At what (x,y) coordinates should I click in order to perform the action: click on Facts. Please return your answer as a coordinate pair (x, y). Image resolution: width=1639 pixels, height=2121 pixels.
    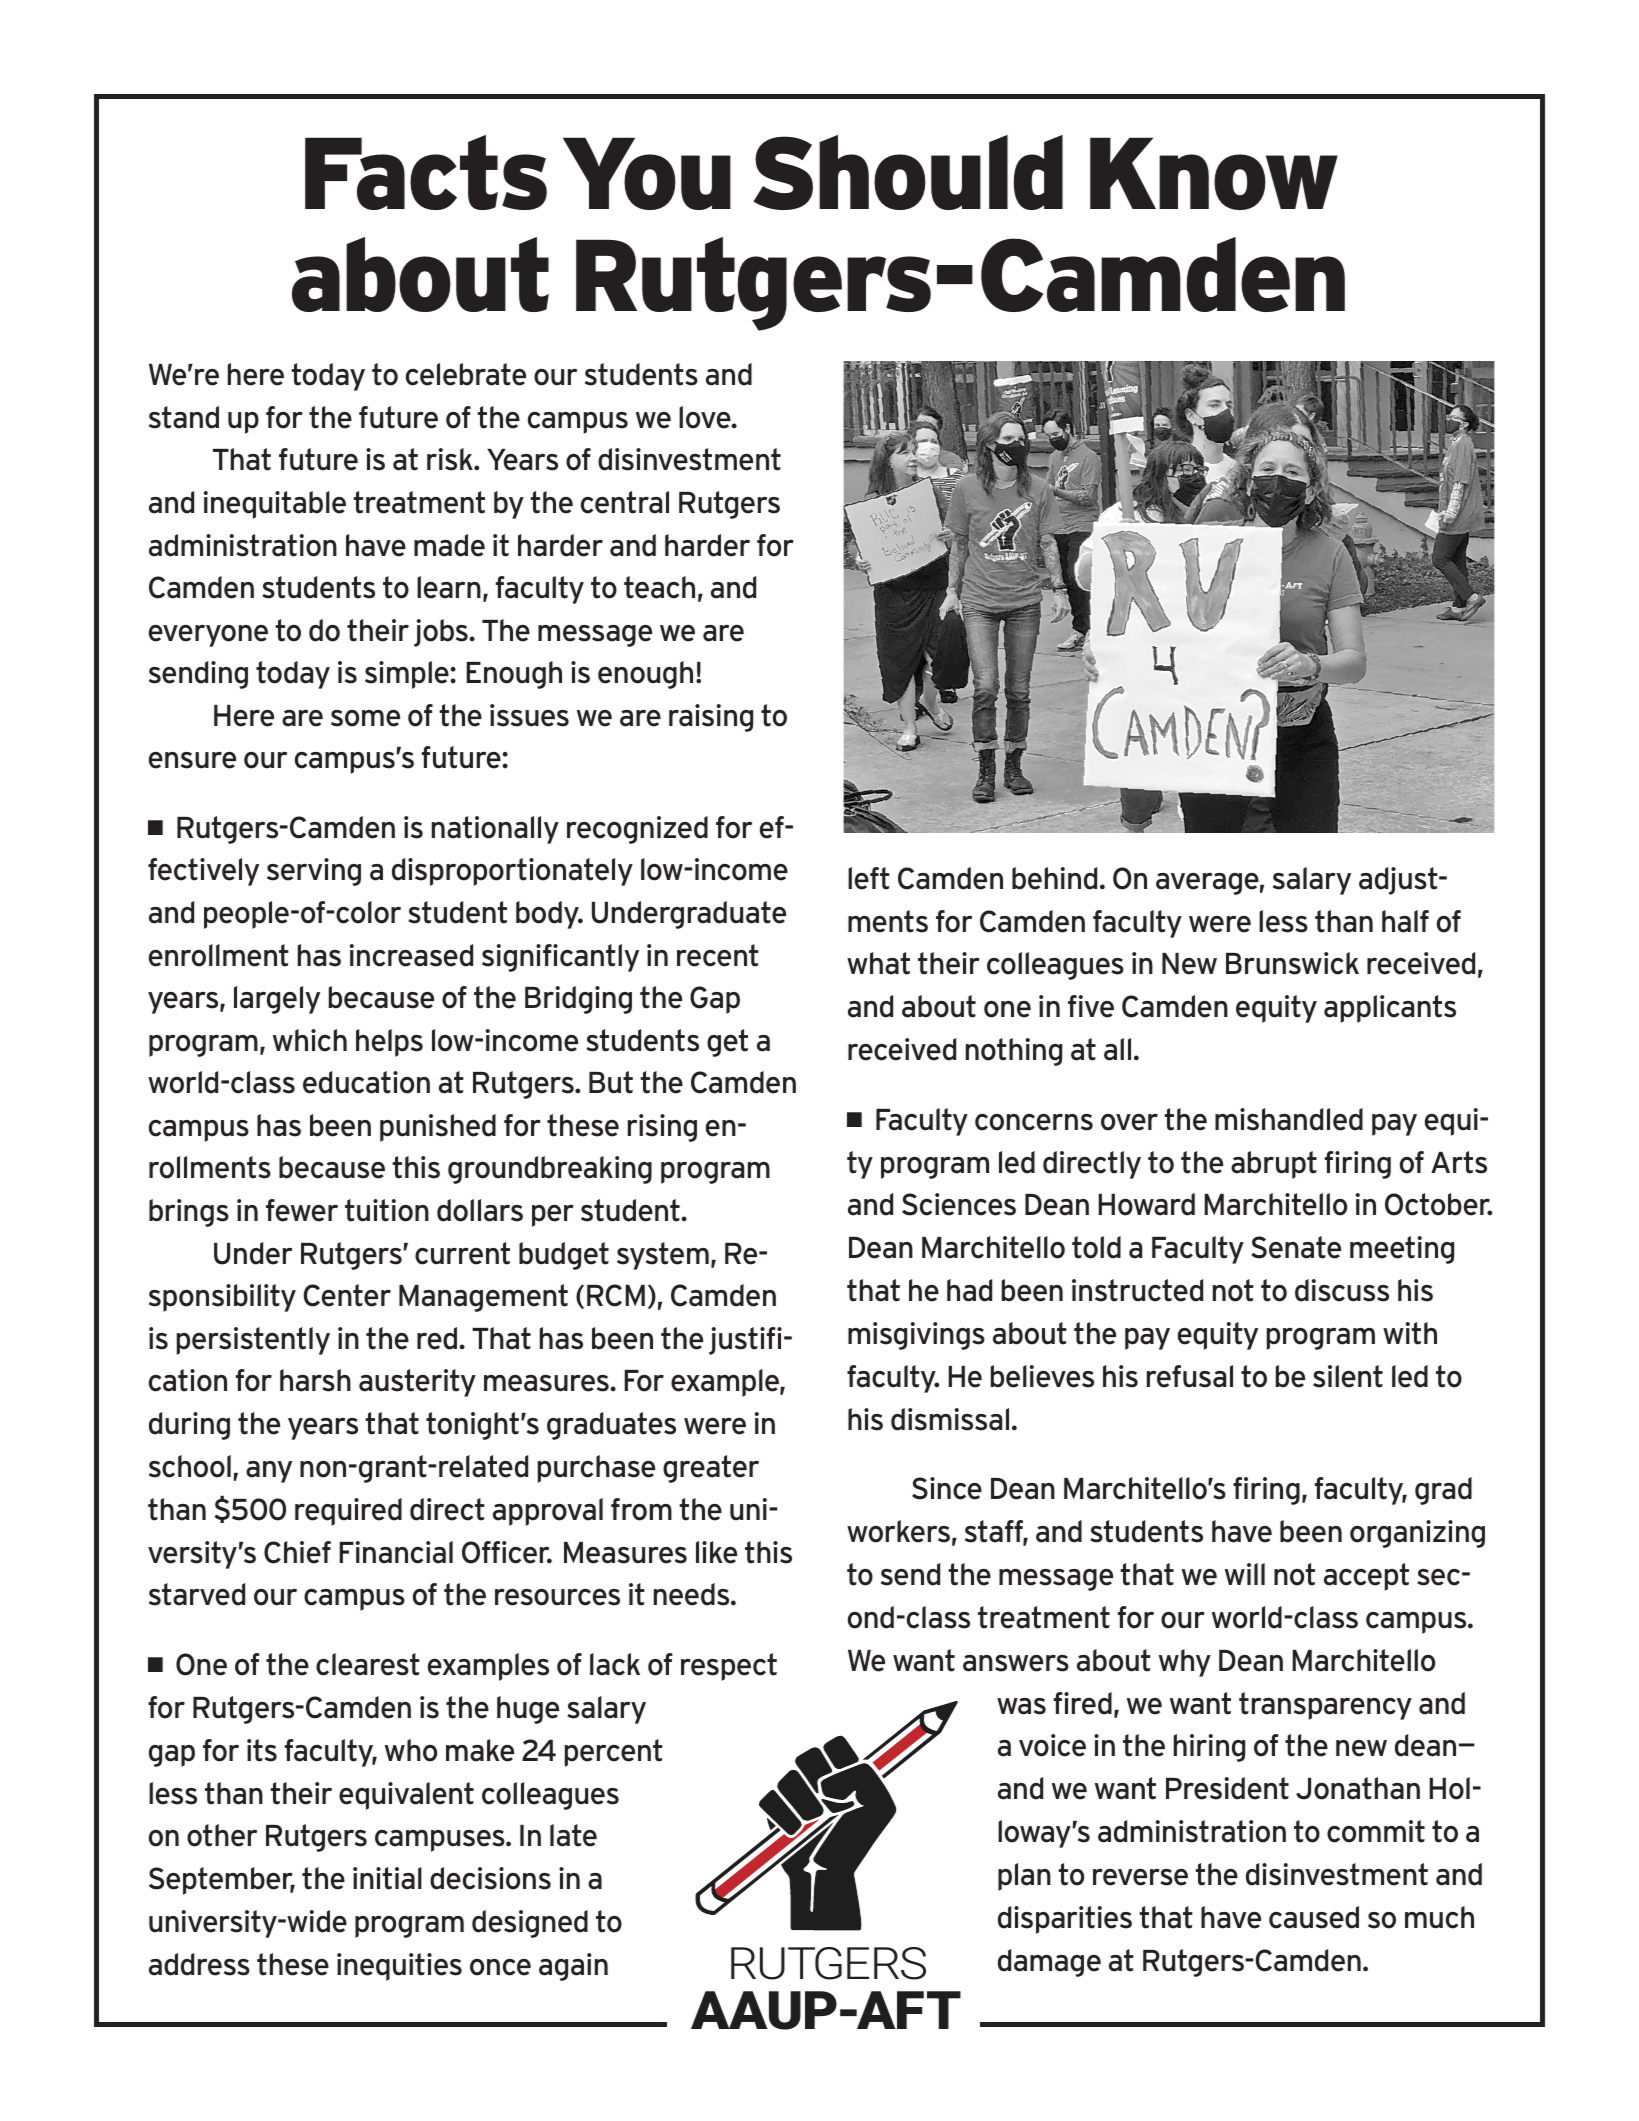
    Looking at the image, I should click on (426, 172).
